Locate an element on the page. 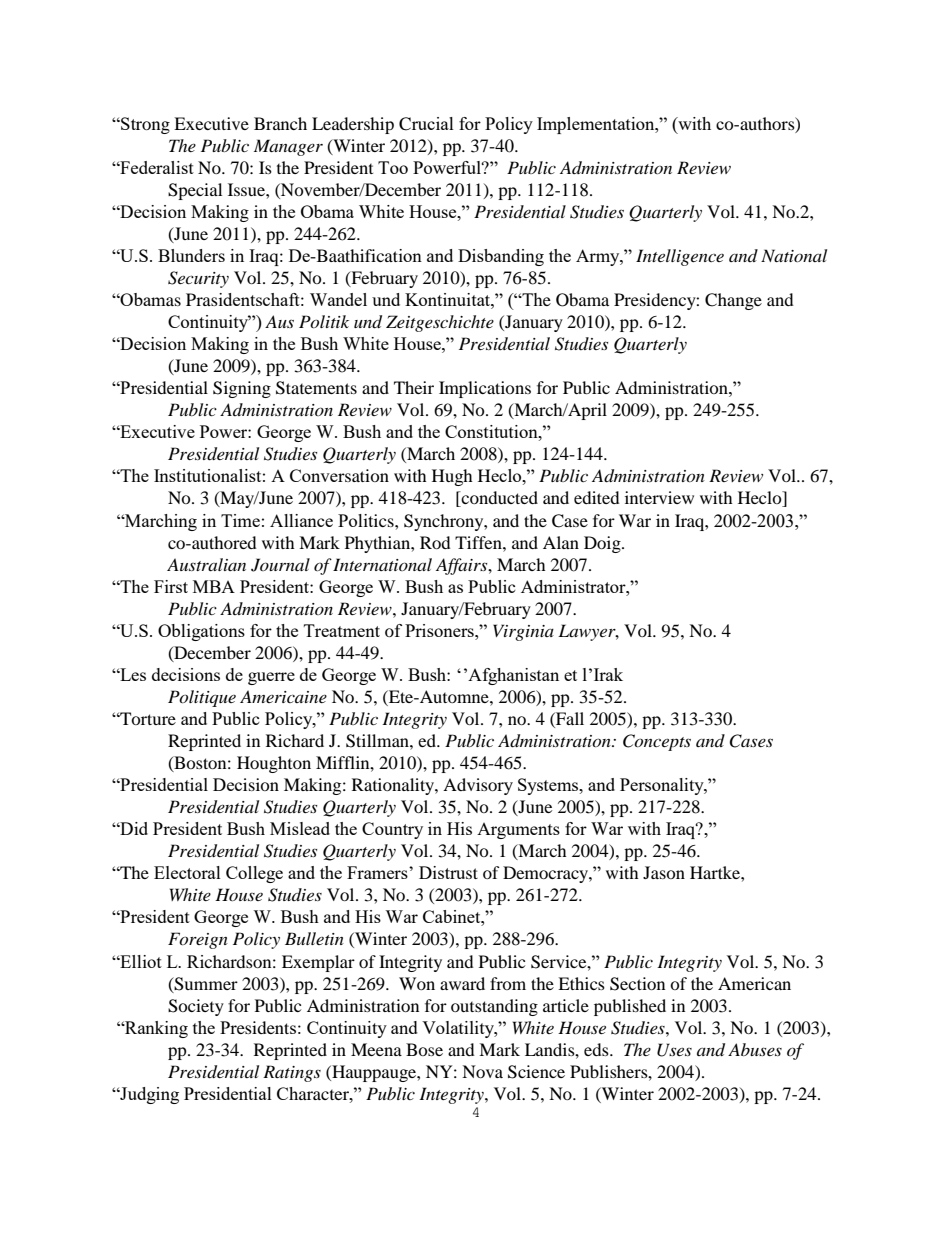  Society is located at coordinates (196, 1007).
